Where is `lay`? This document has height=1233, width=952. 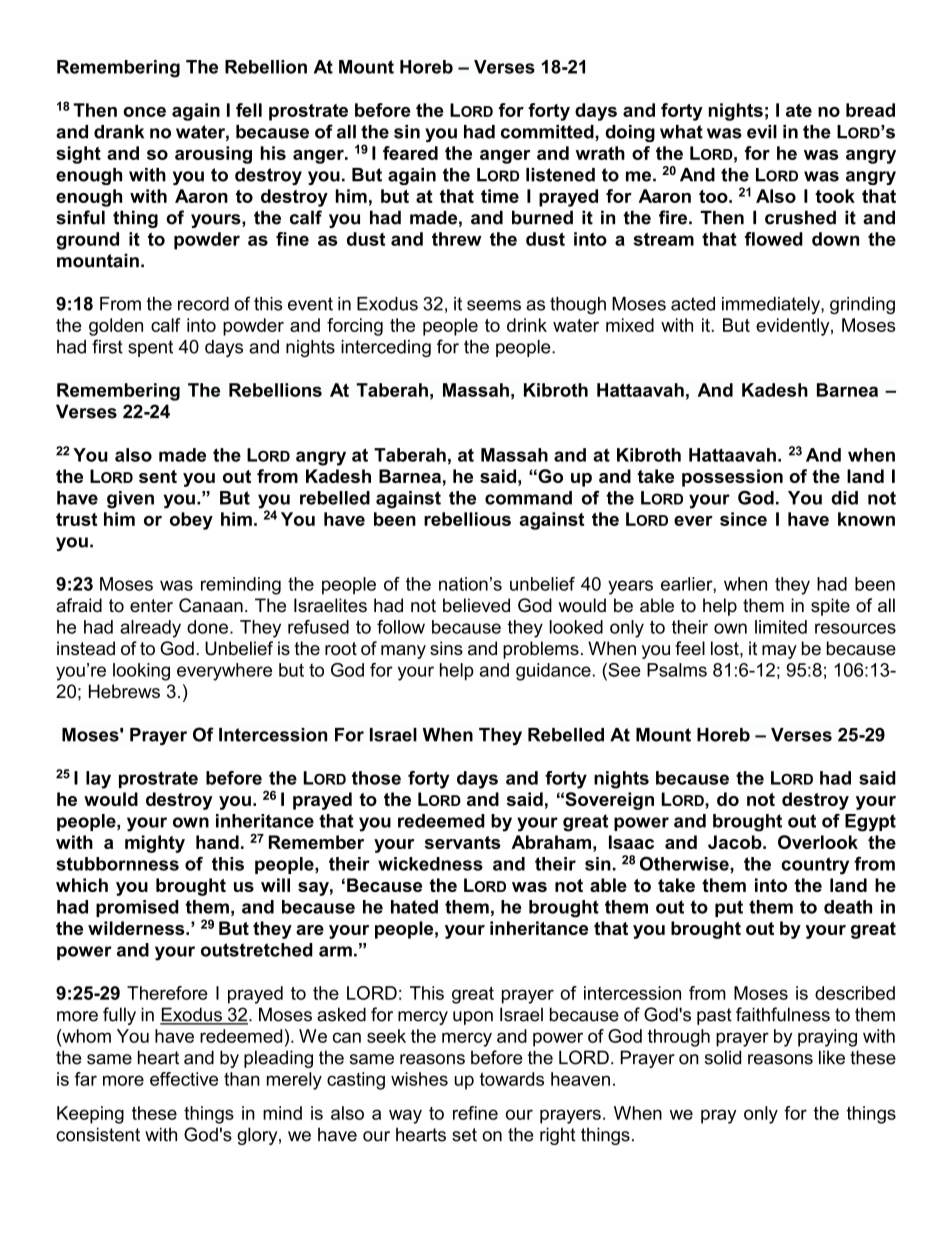 lay is located at coordinates (98, 780).
